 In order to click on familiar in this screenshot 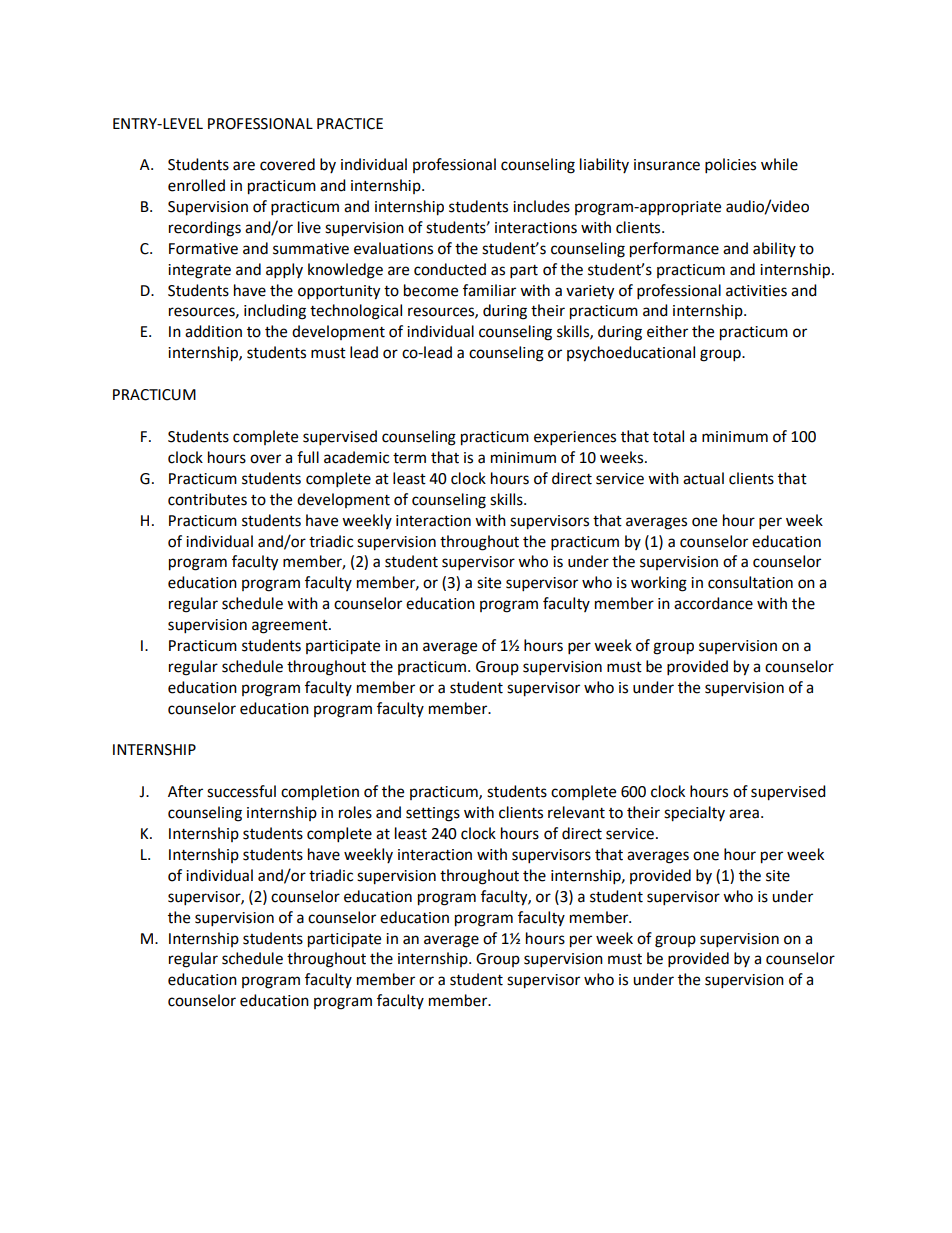, I will do `click(489, 290)`.
